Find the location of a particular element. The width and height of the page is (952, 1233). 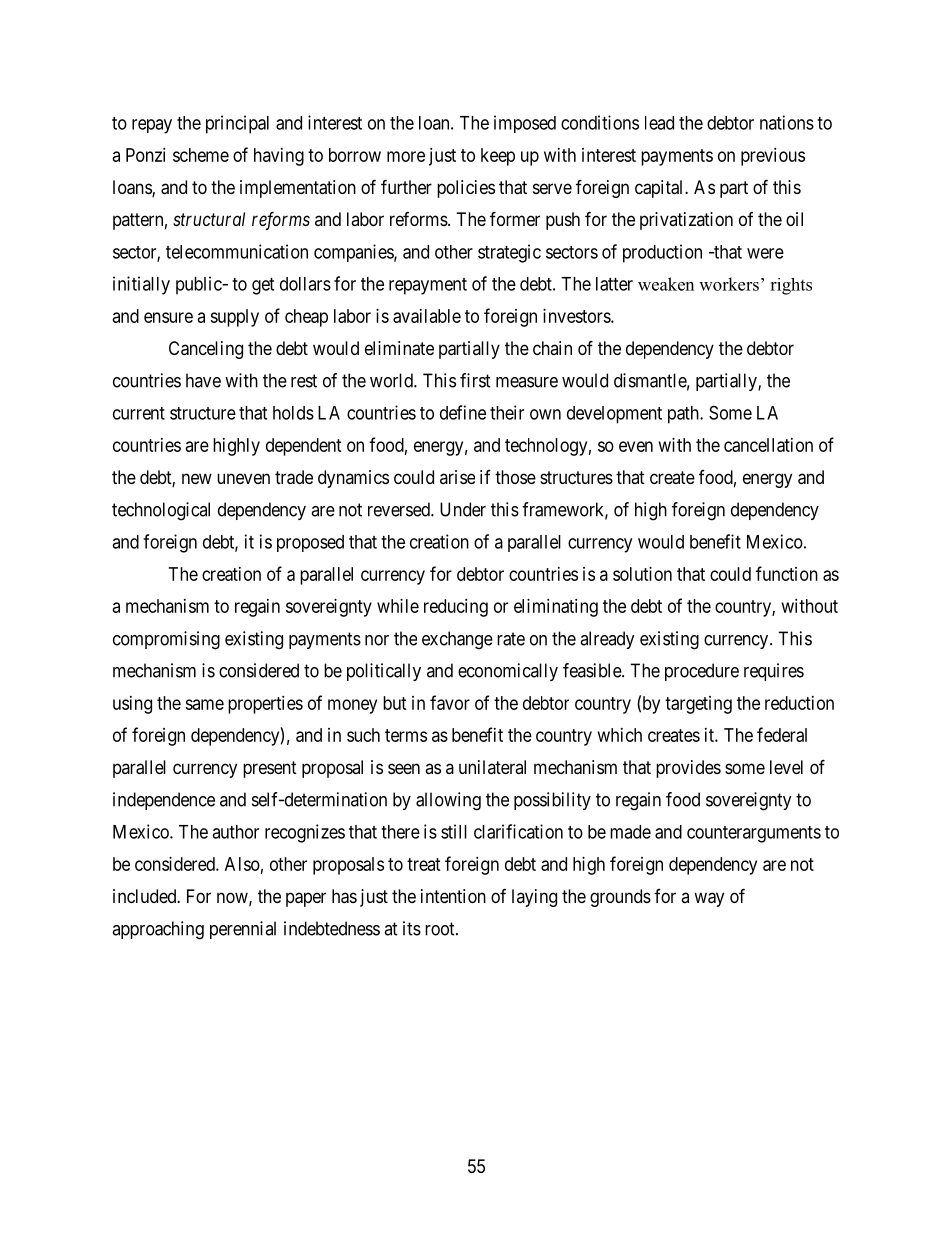

exchange is located at coordinates (457, 640).
